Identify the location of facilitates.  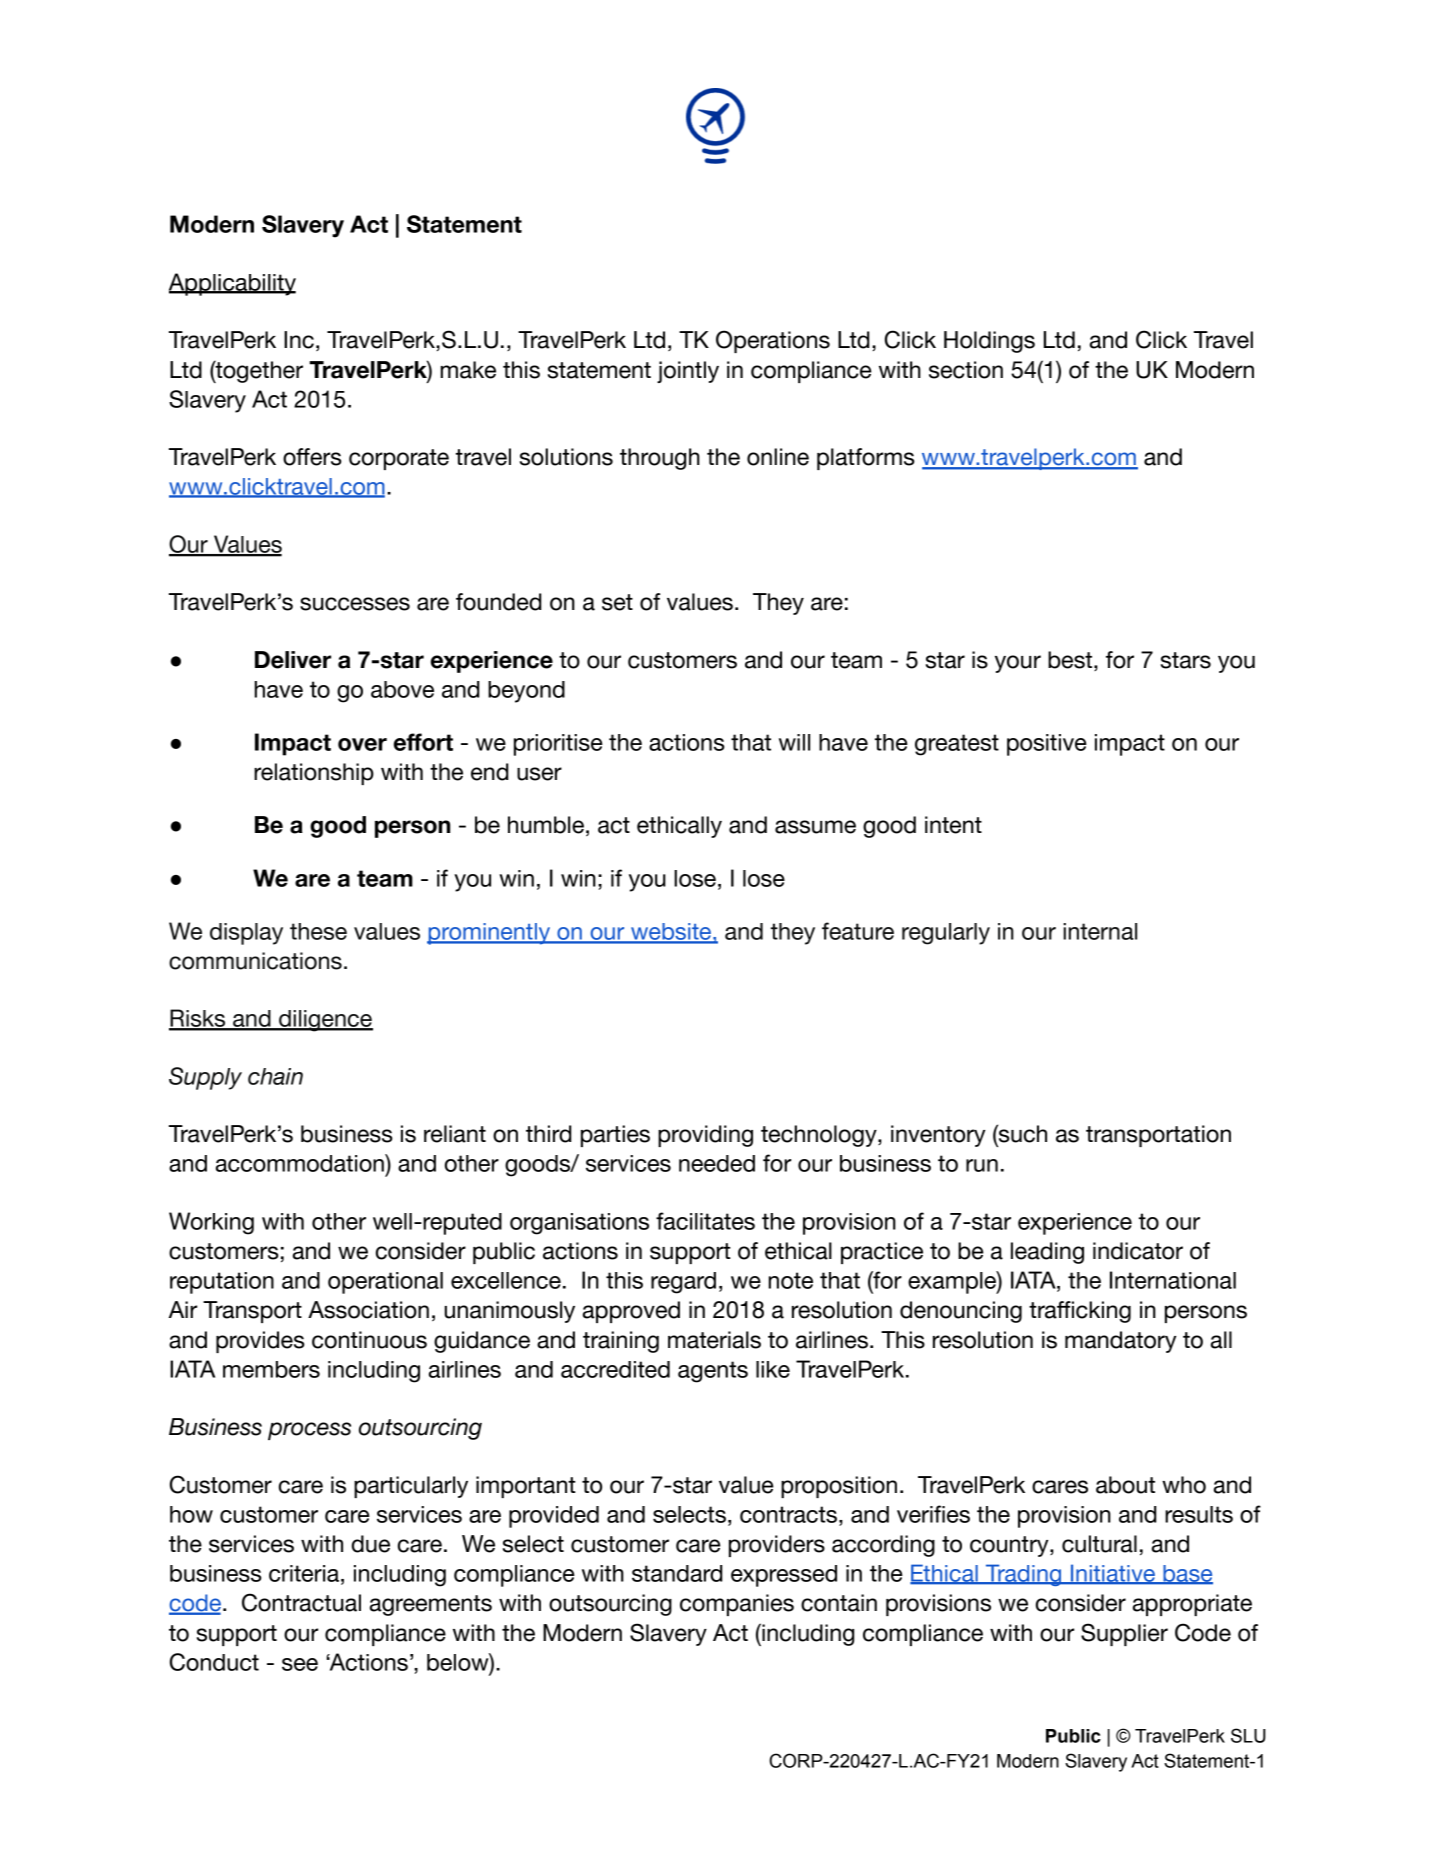
(705, 1221).
